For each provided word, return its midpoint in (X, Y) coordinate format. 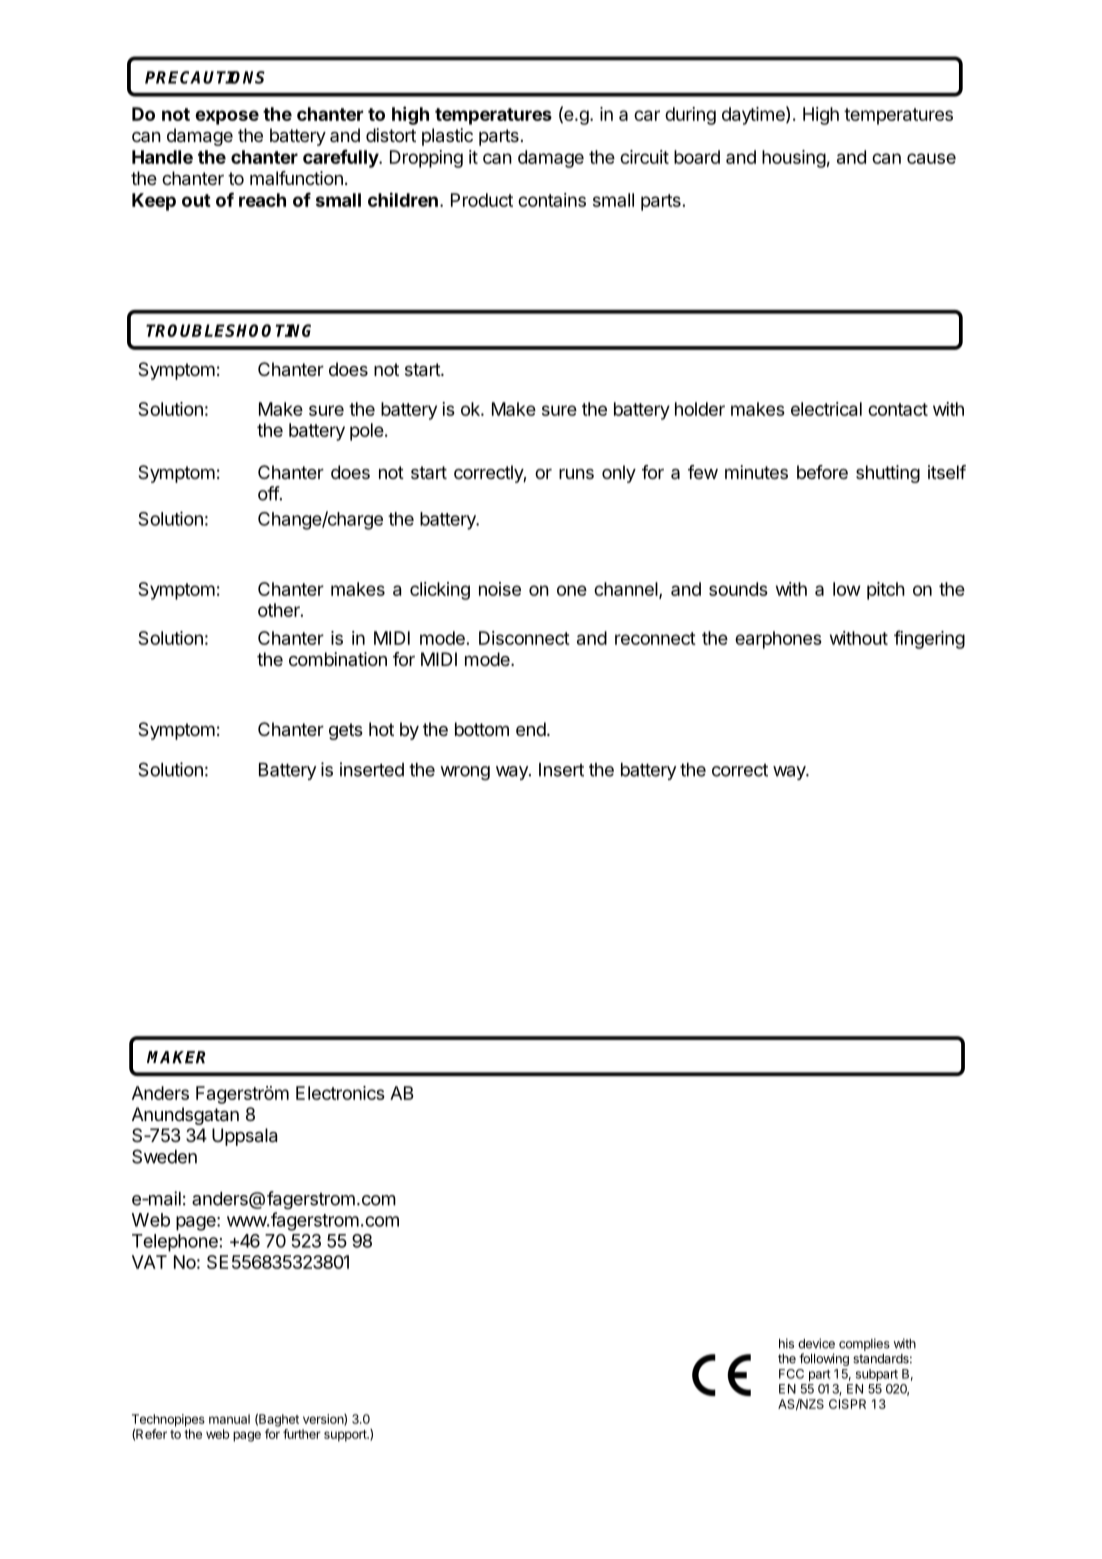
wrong (465, 773)
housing (794, 159)
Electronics (340, 1093)
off (269, 493)
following (824, 1359)
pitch (886, 591)
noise (500, 589)
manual (229, 1419)
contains (552, 200)
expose (227, 117)
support (346, 1436)
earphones (778, 640)
